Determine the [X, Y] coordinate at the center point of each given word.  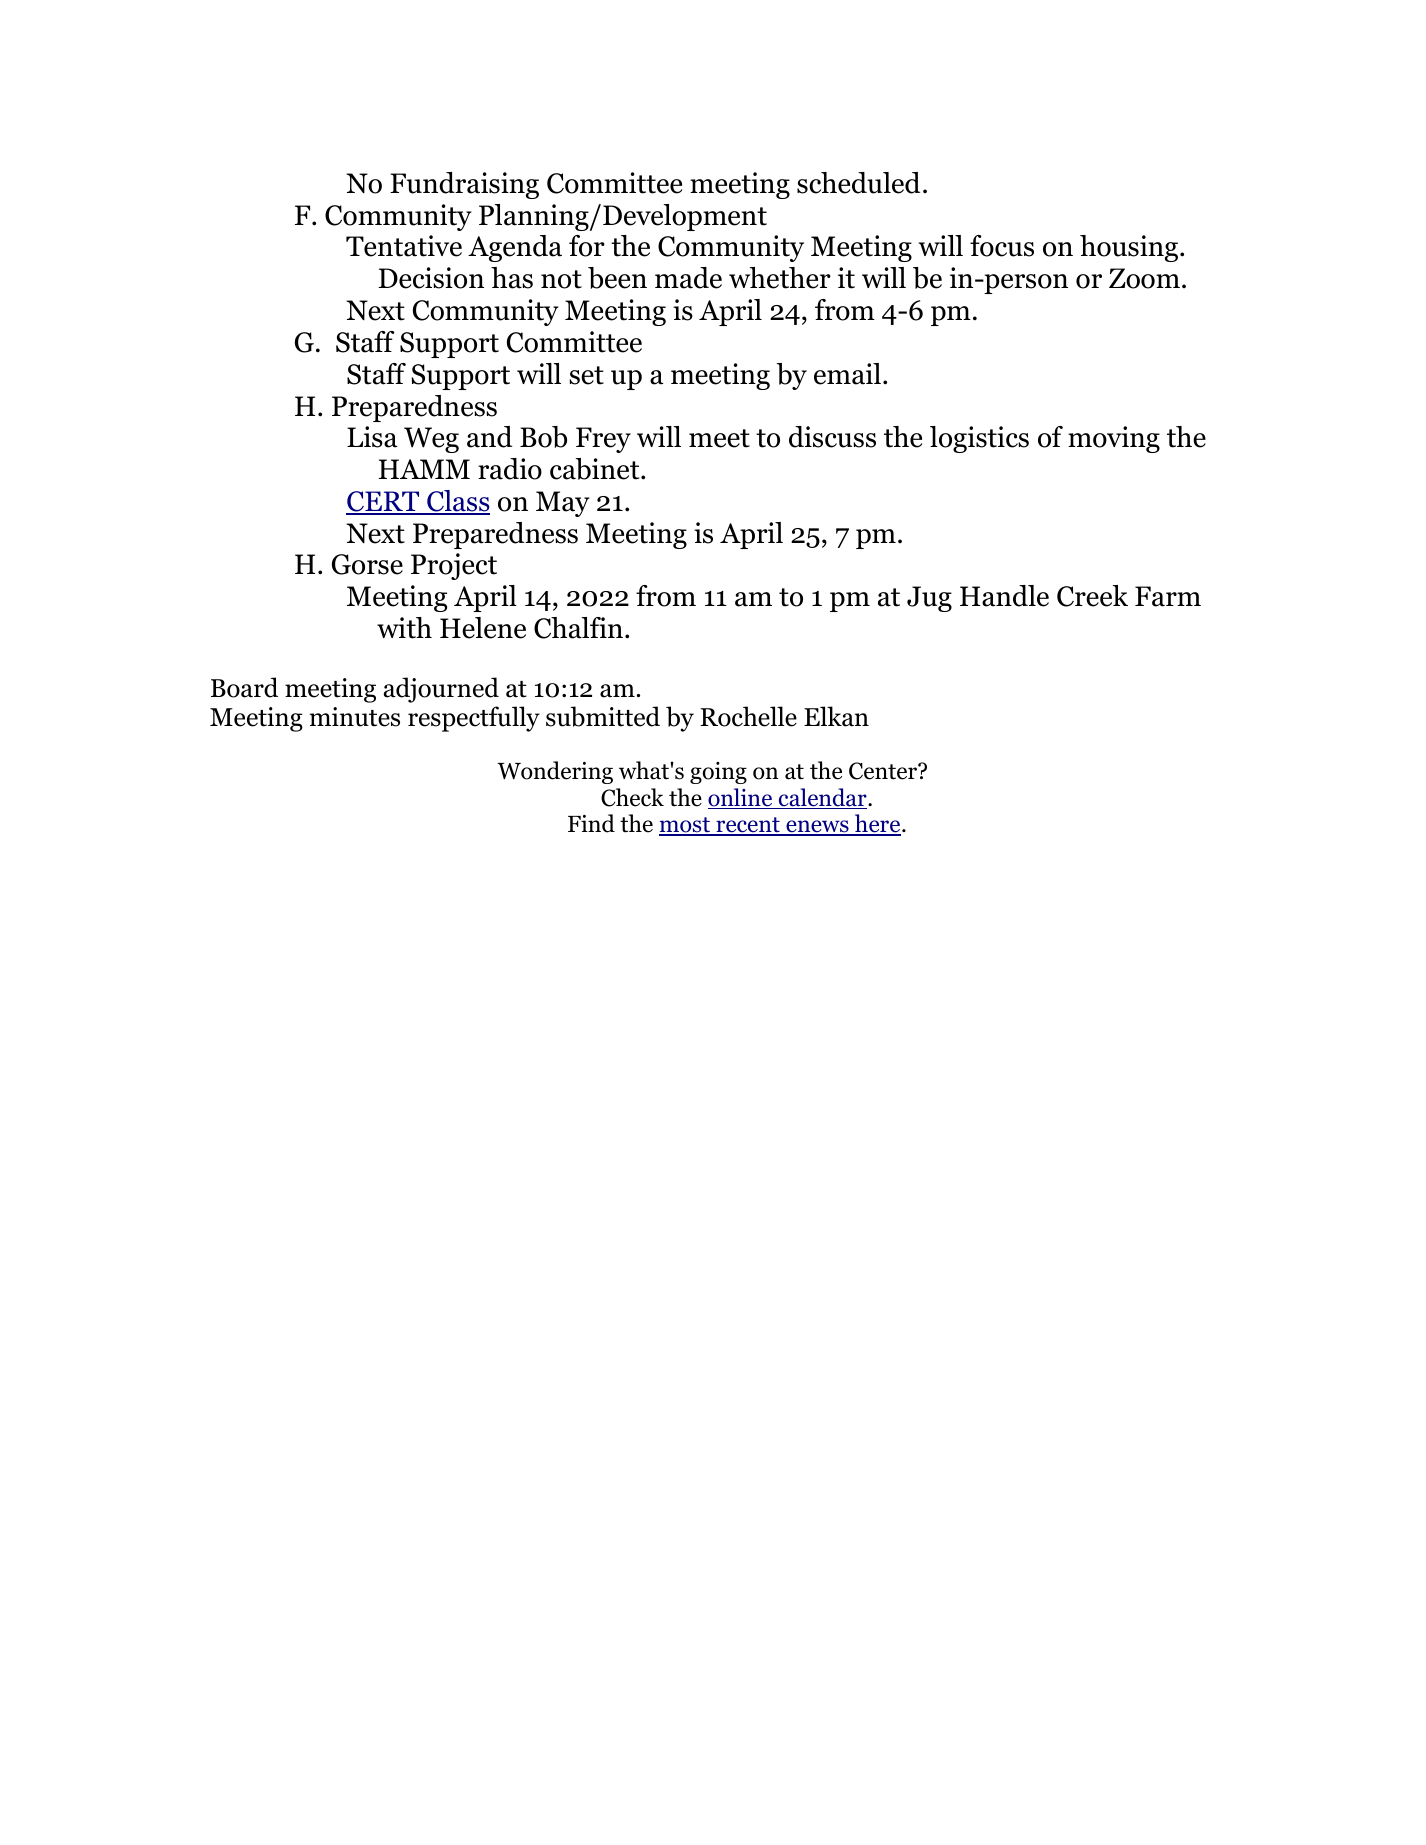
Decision [431, 278]
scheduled [858, 183]
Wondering [555, 772]
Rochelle [748, 716]
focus [1002, 246]
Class [457, 502]
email [847, 374]
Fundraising [464, 185]
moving [1114, 439]
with [404, 628]
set [586, 375]
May [563, 504]
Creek [1092, 596]
